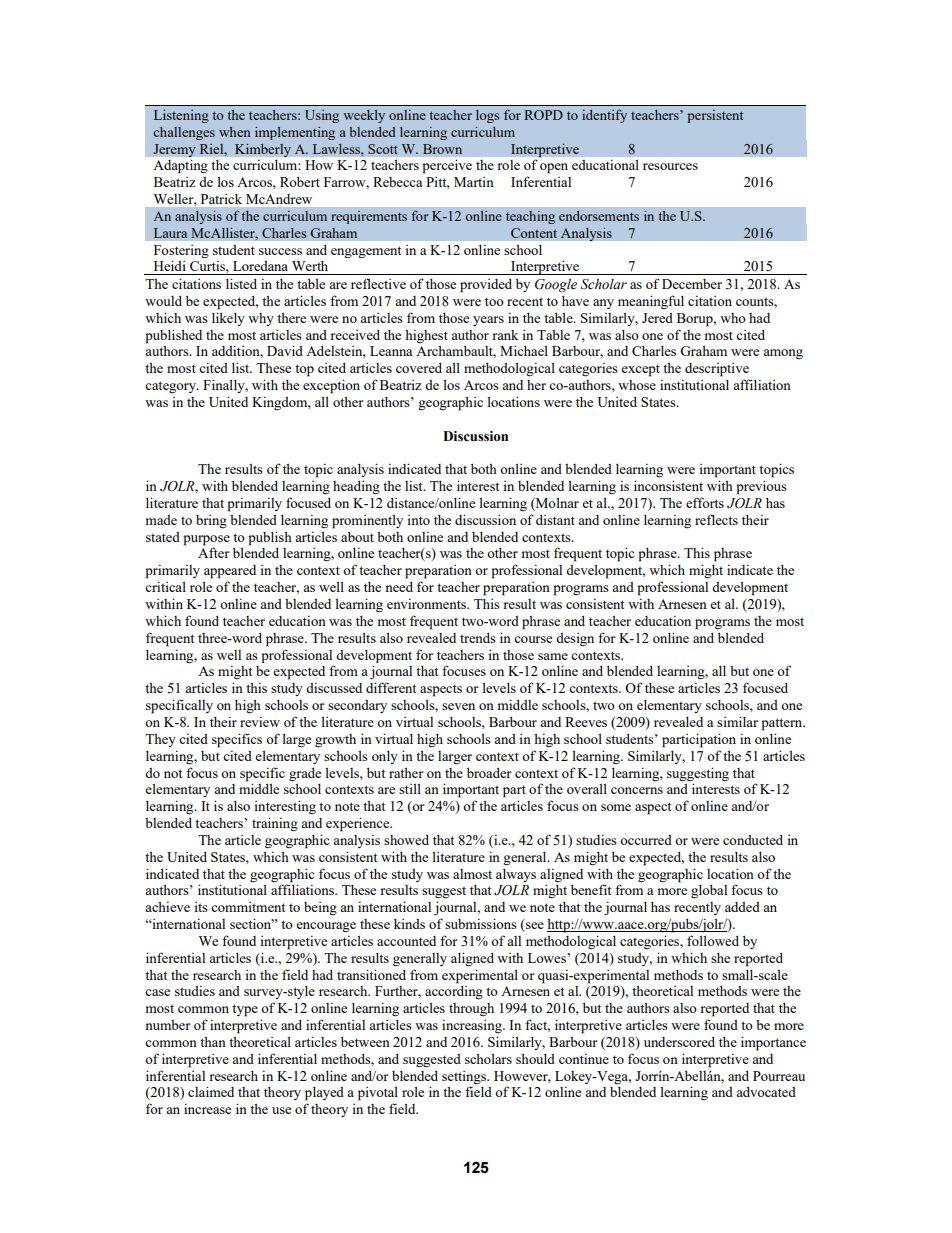  I want to click on when, so click(234, 132).
